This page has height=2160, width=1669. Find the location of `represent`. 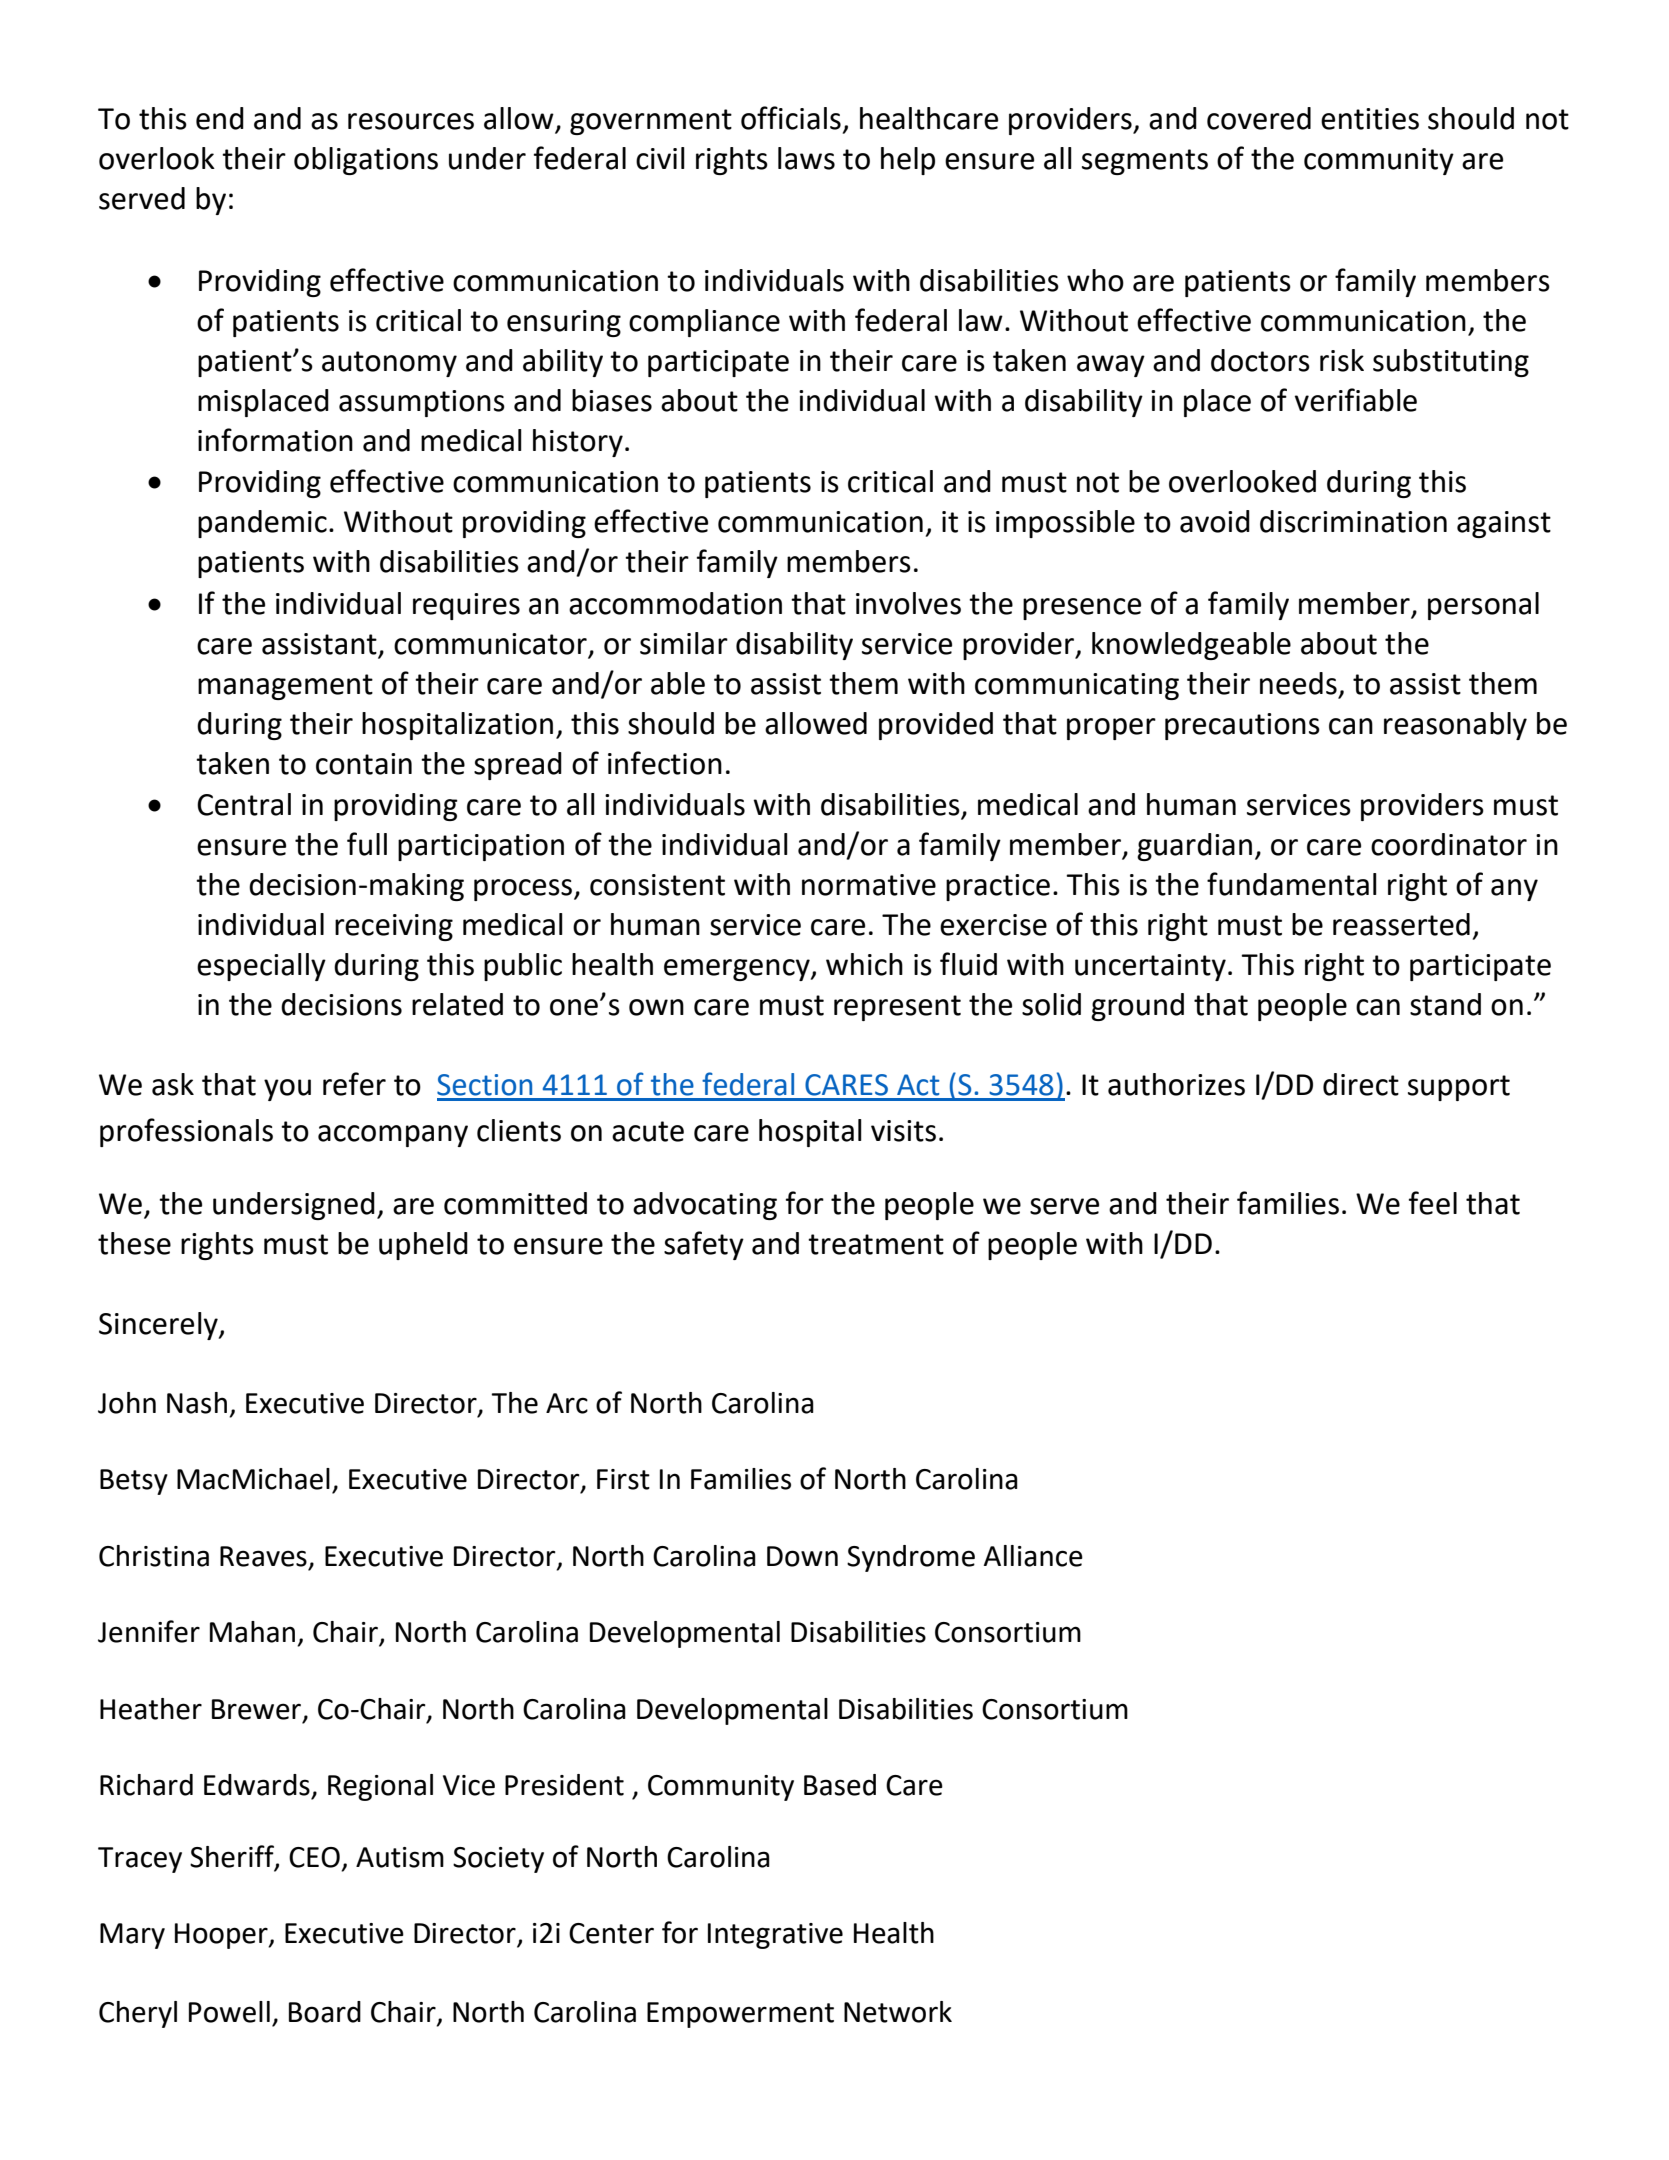

represent is located at coordinates (897, 1008).
